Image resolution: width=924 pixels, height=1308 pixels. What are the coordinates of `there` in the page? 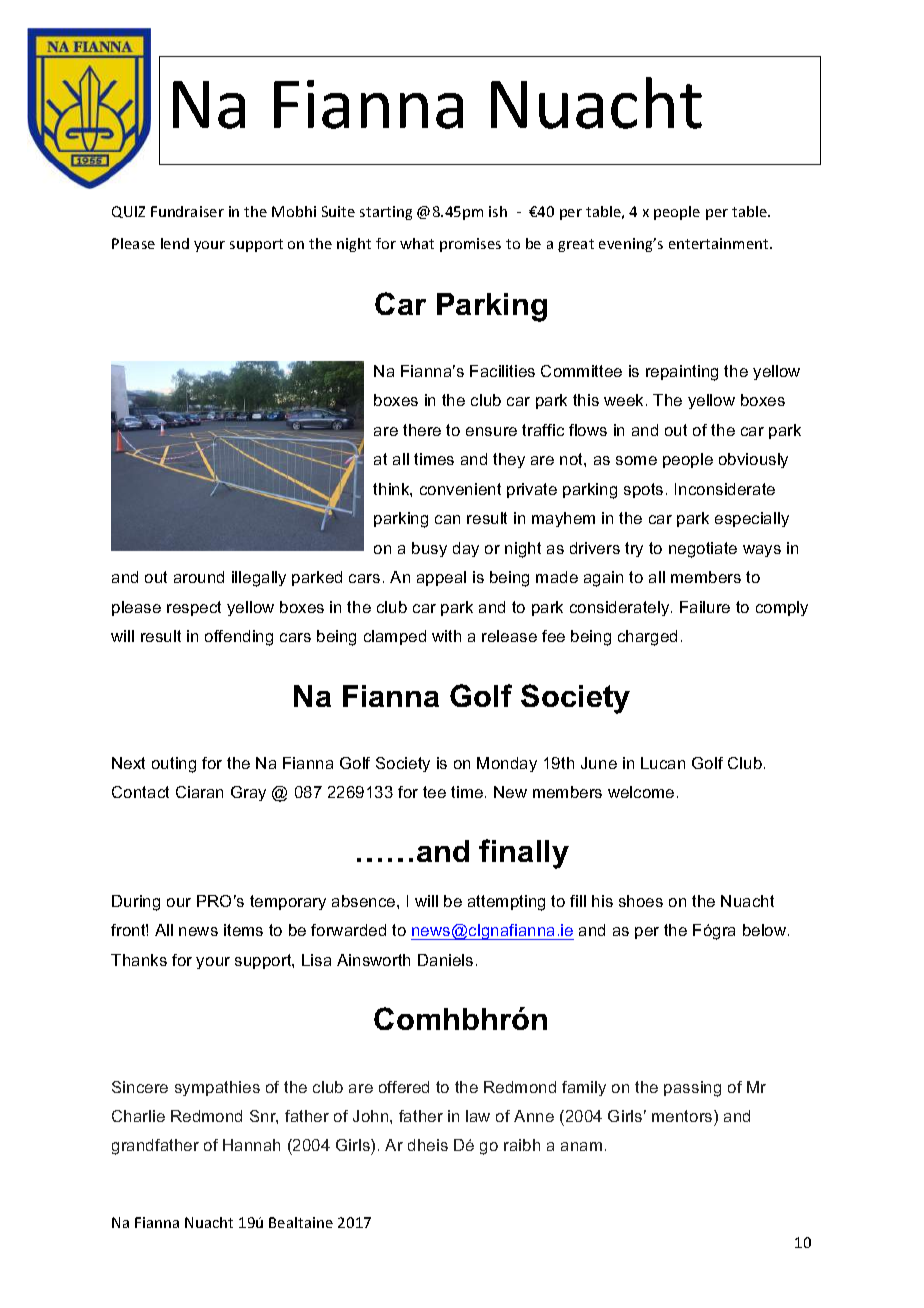 It's located at (422, 430).
